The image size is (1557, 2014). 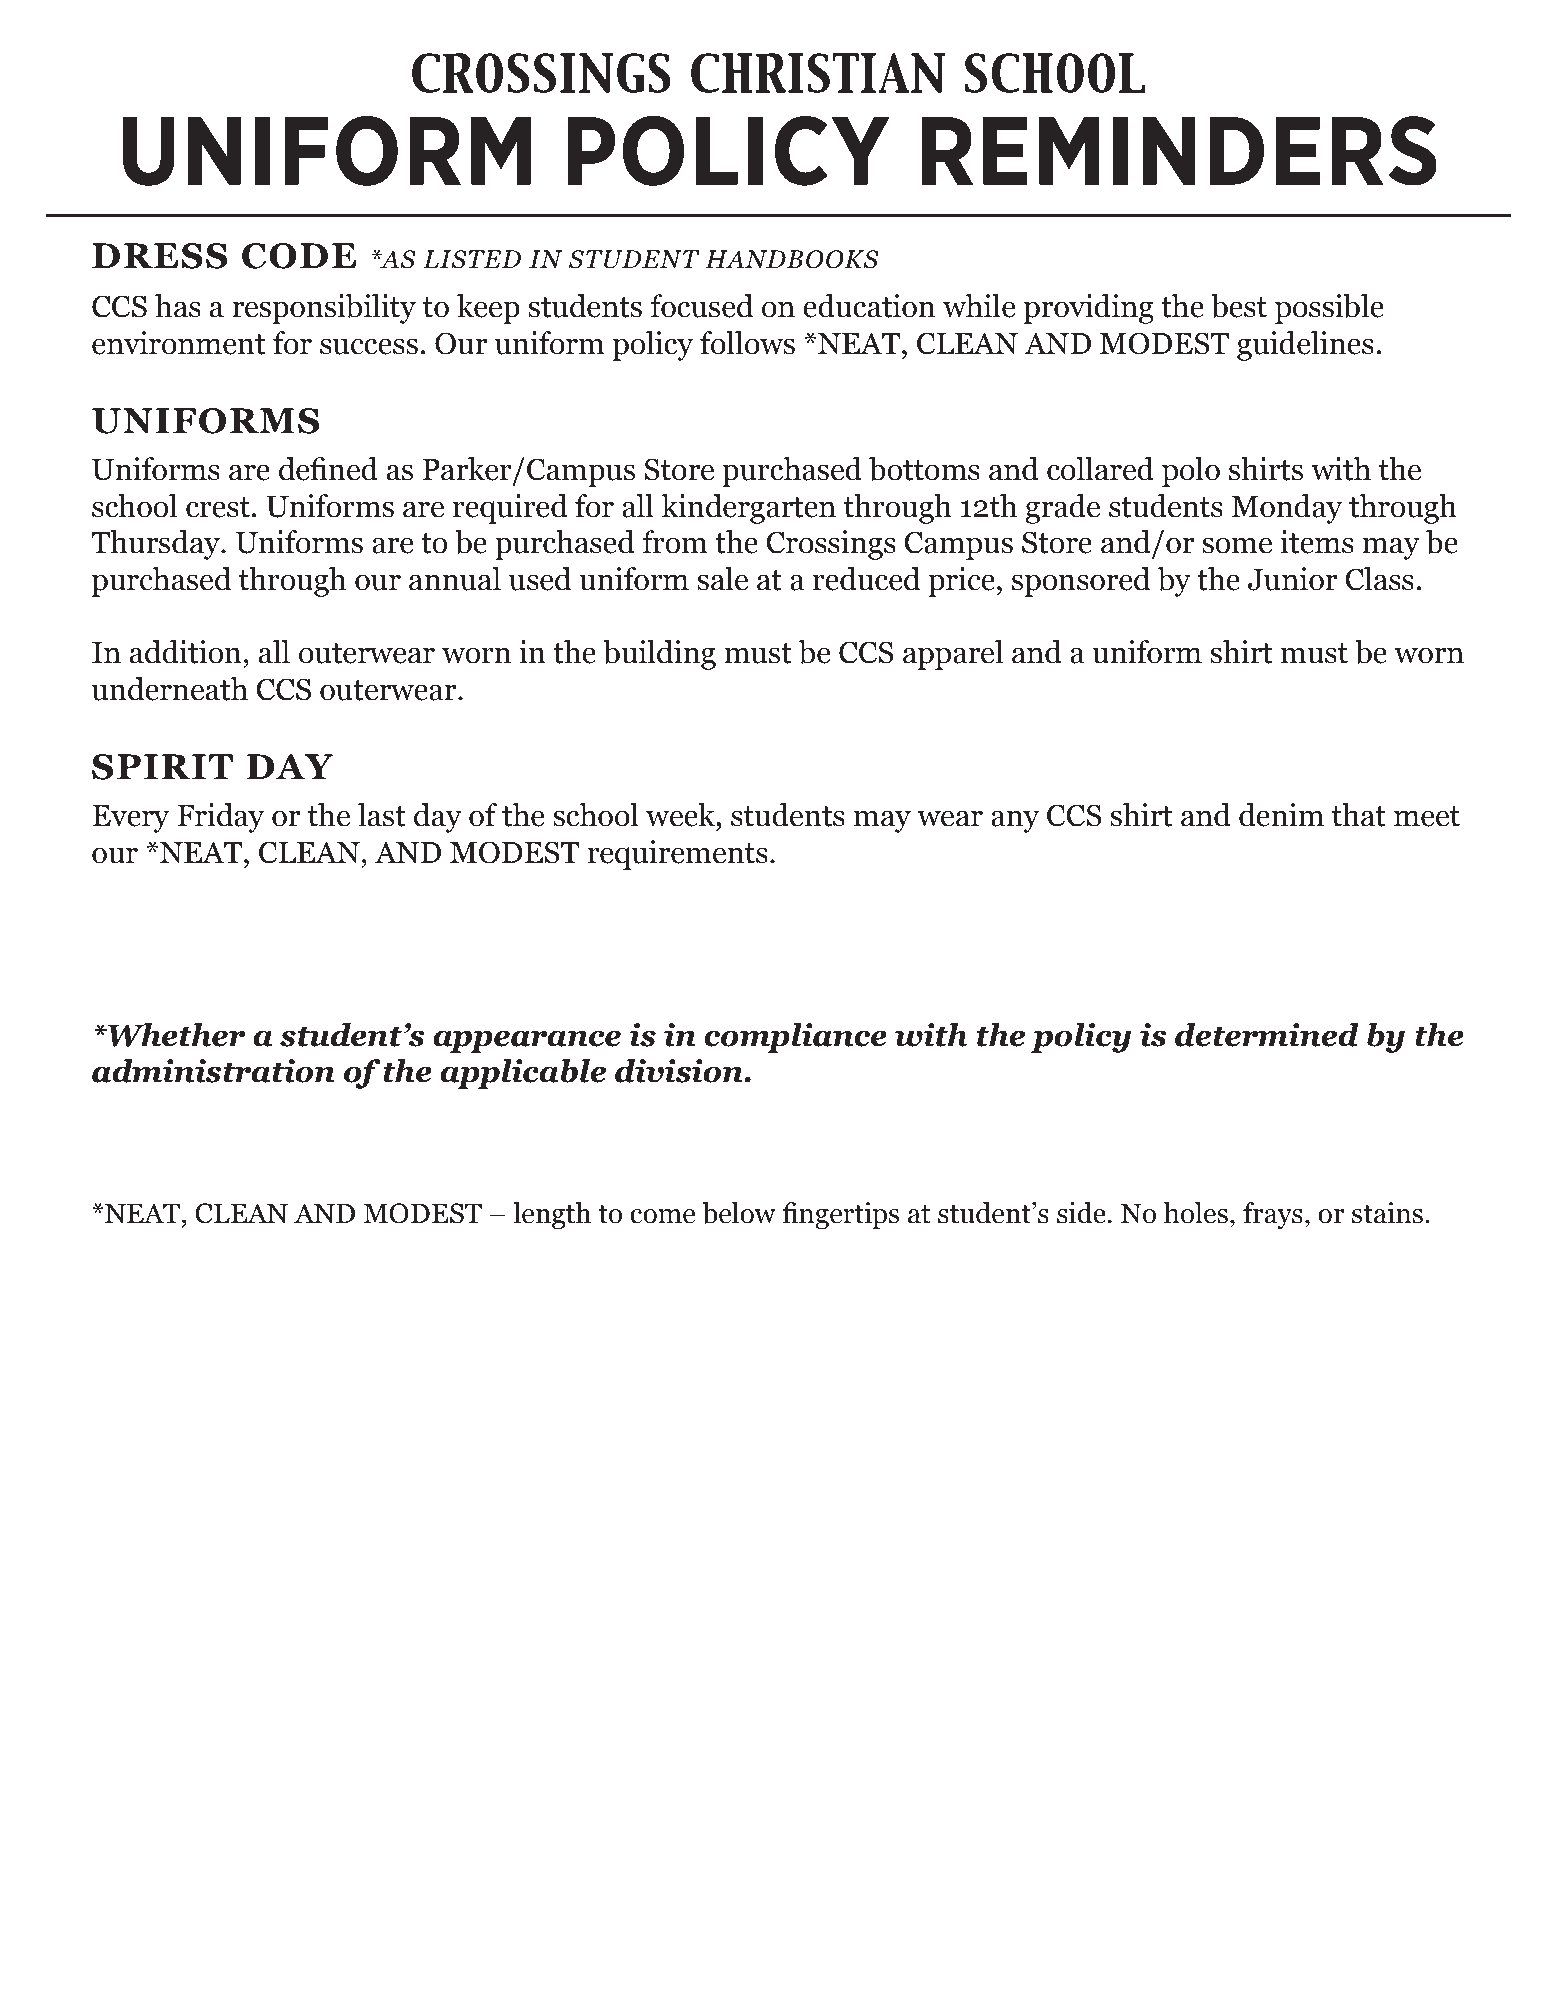 What do you see at coordinates (369, 346) in the document?
I see `success` at bounding box center [369, 346].
